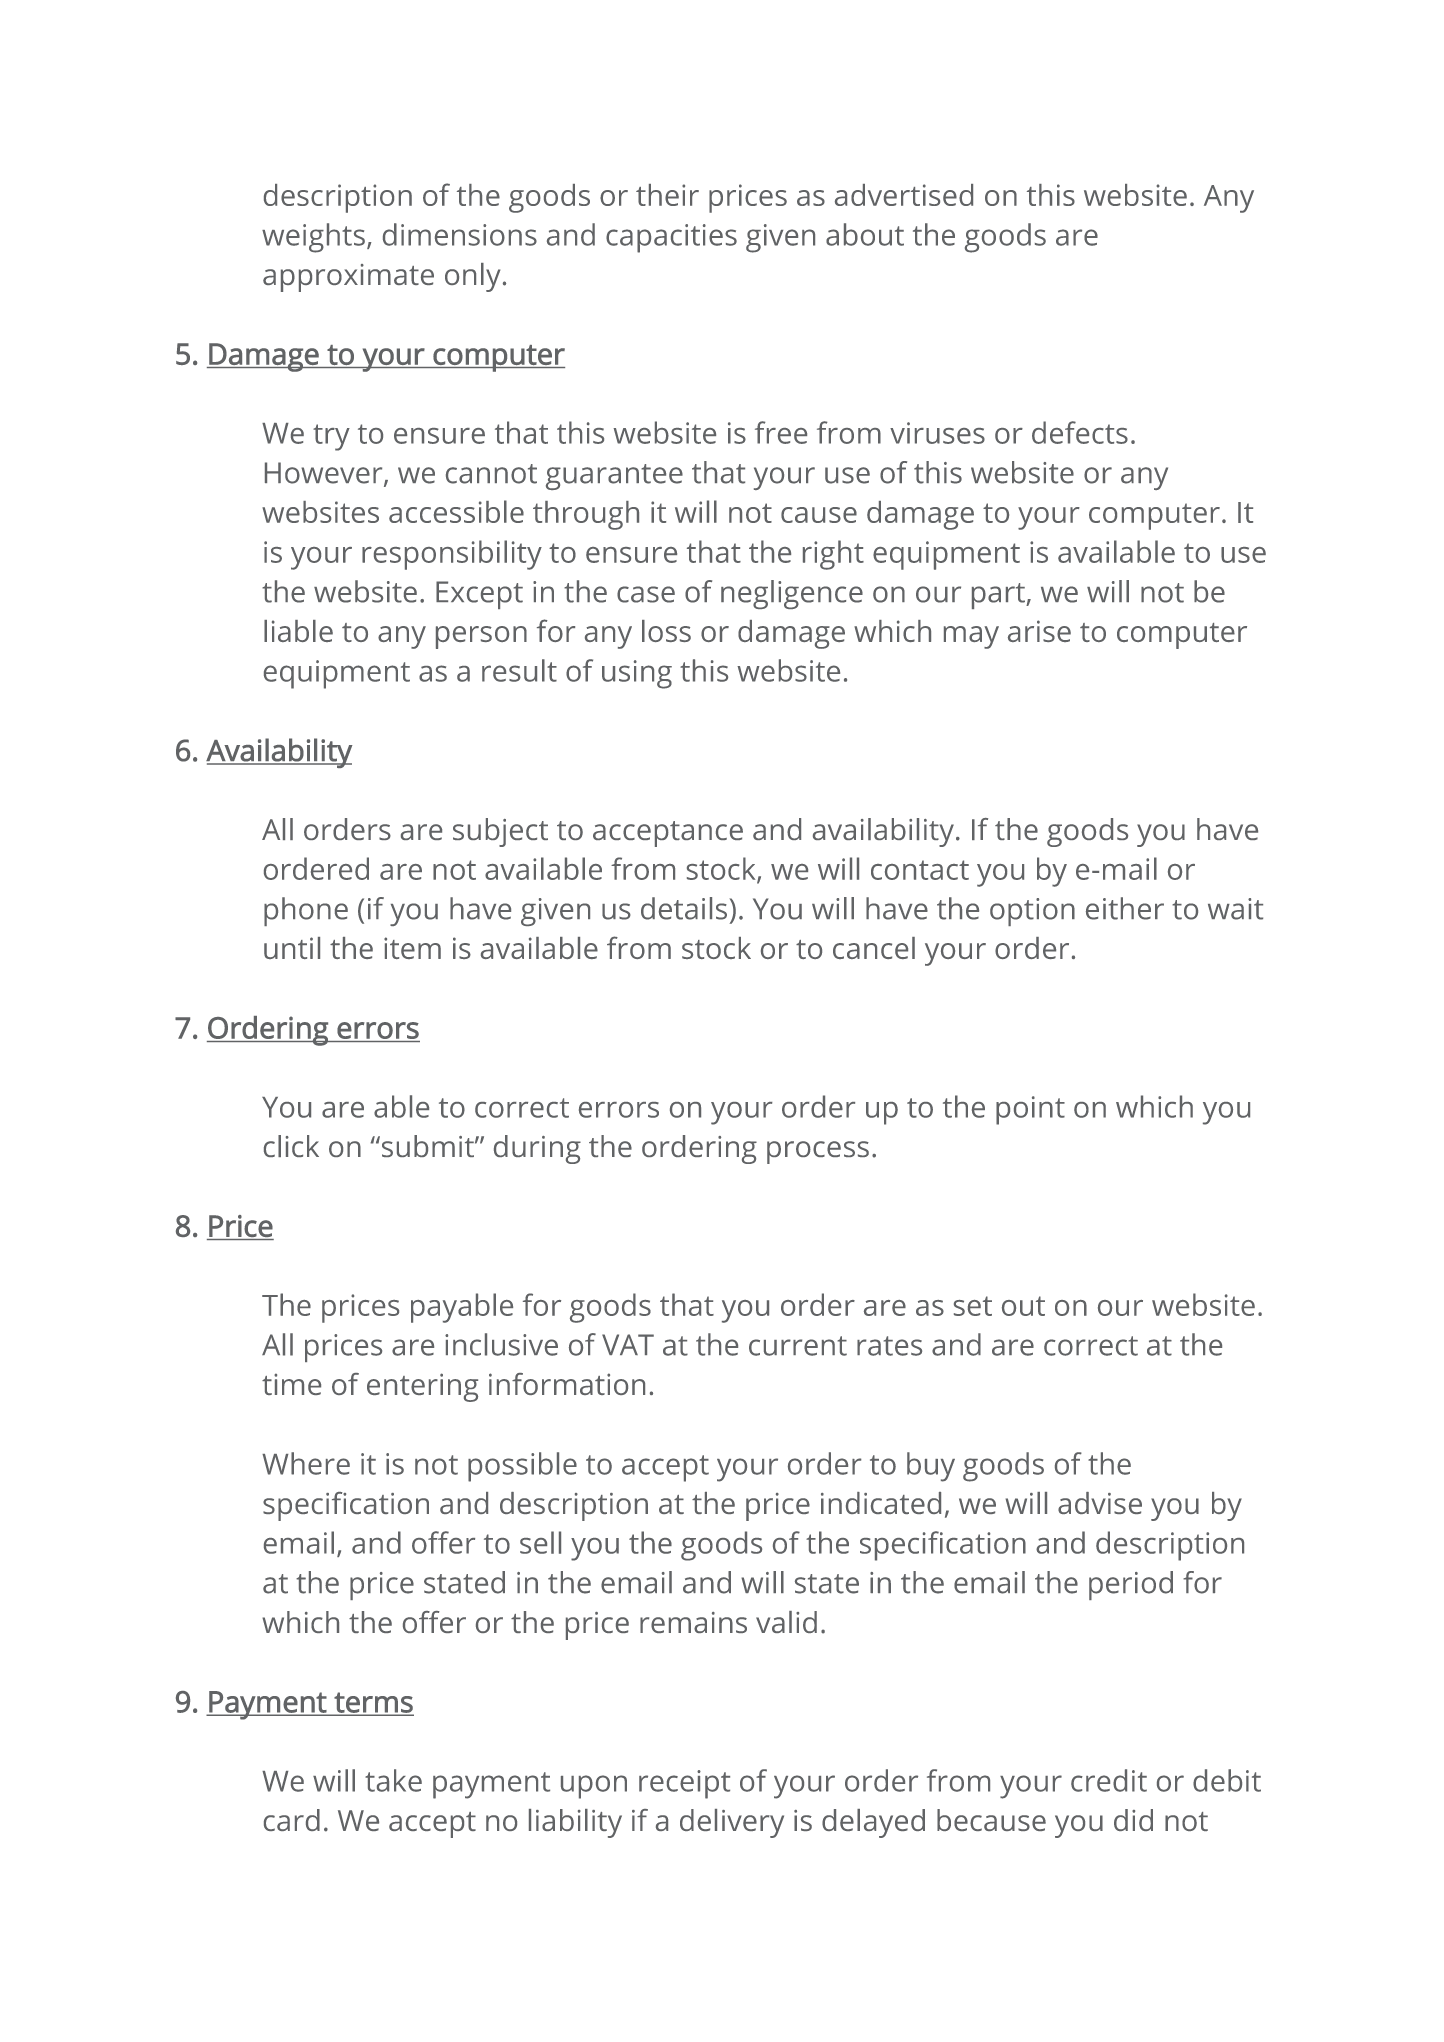 The image size is (1444, 2042). What do you see at coordinates (1080, 432) in the document?
I see `defects` at bounding box center [1080, 432].
